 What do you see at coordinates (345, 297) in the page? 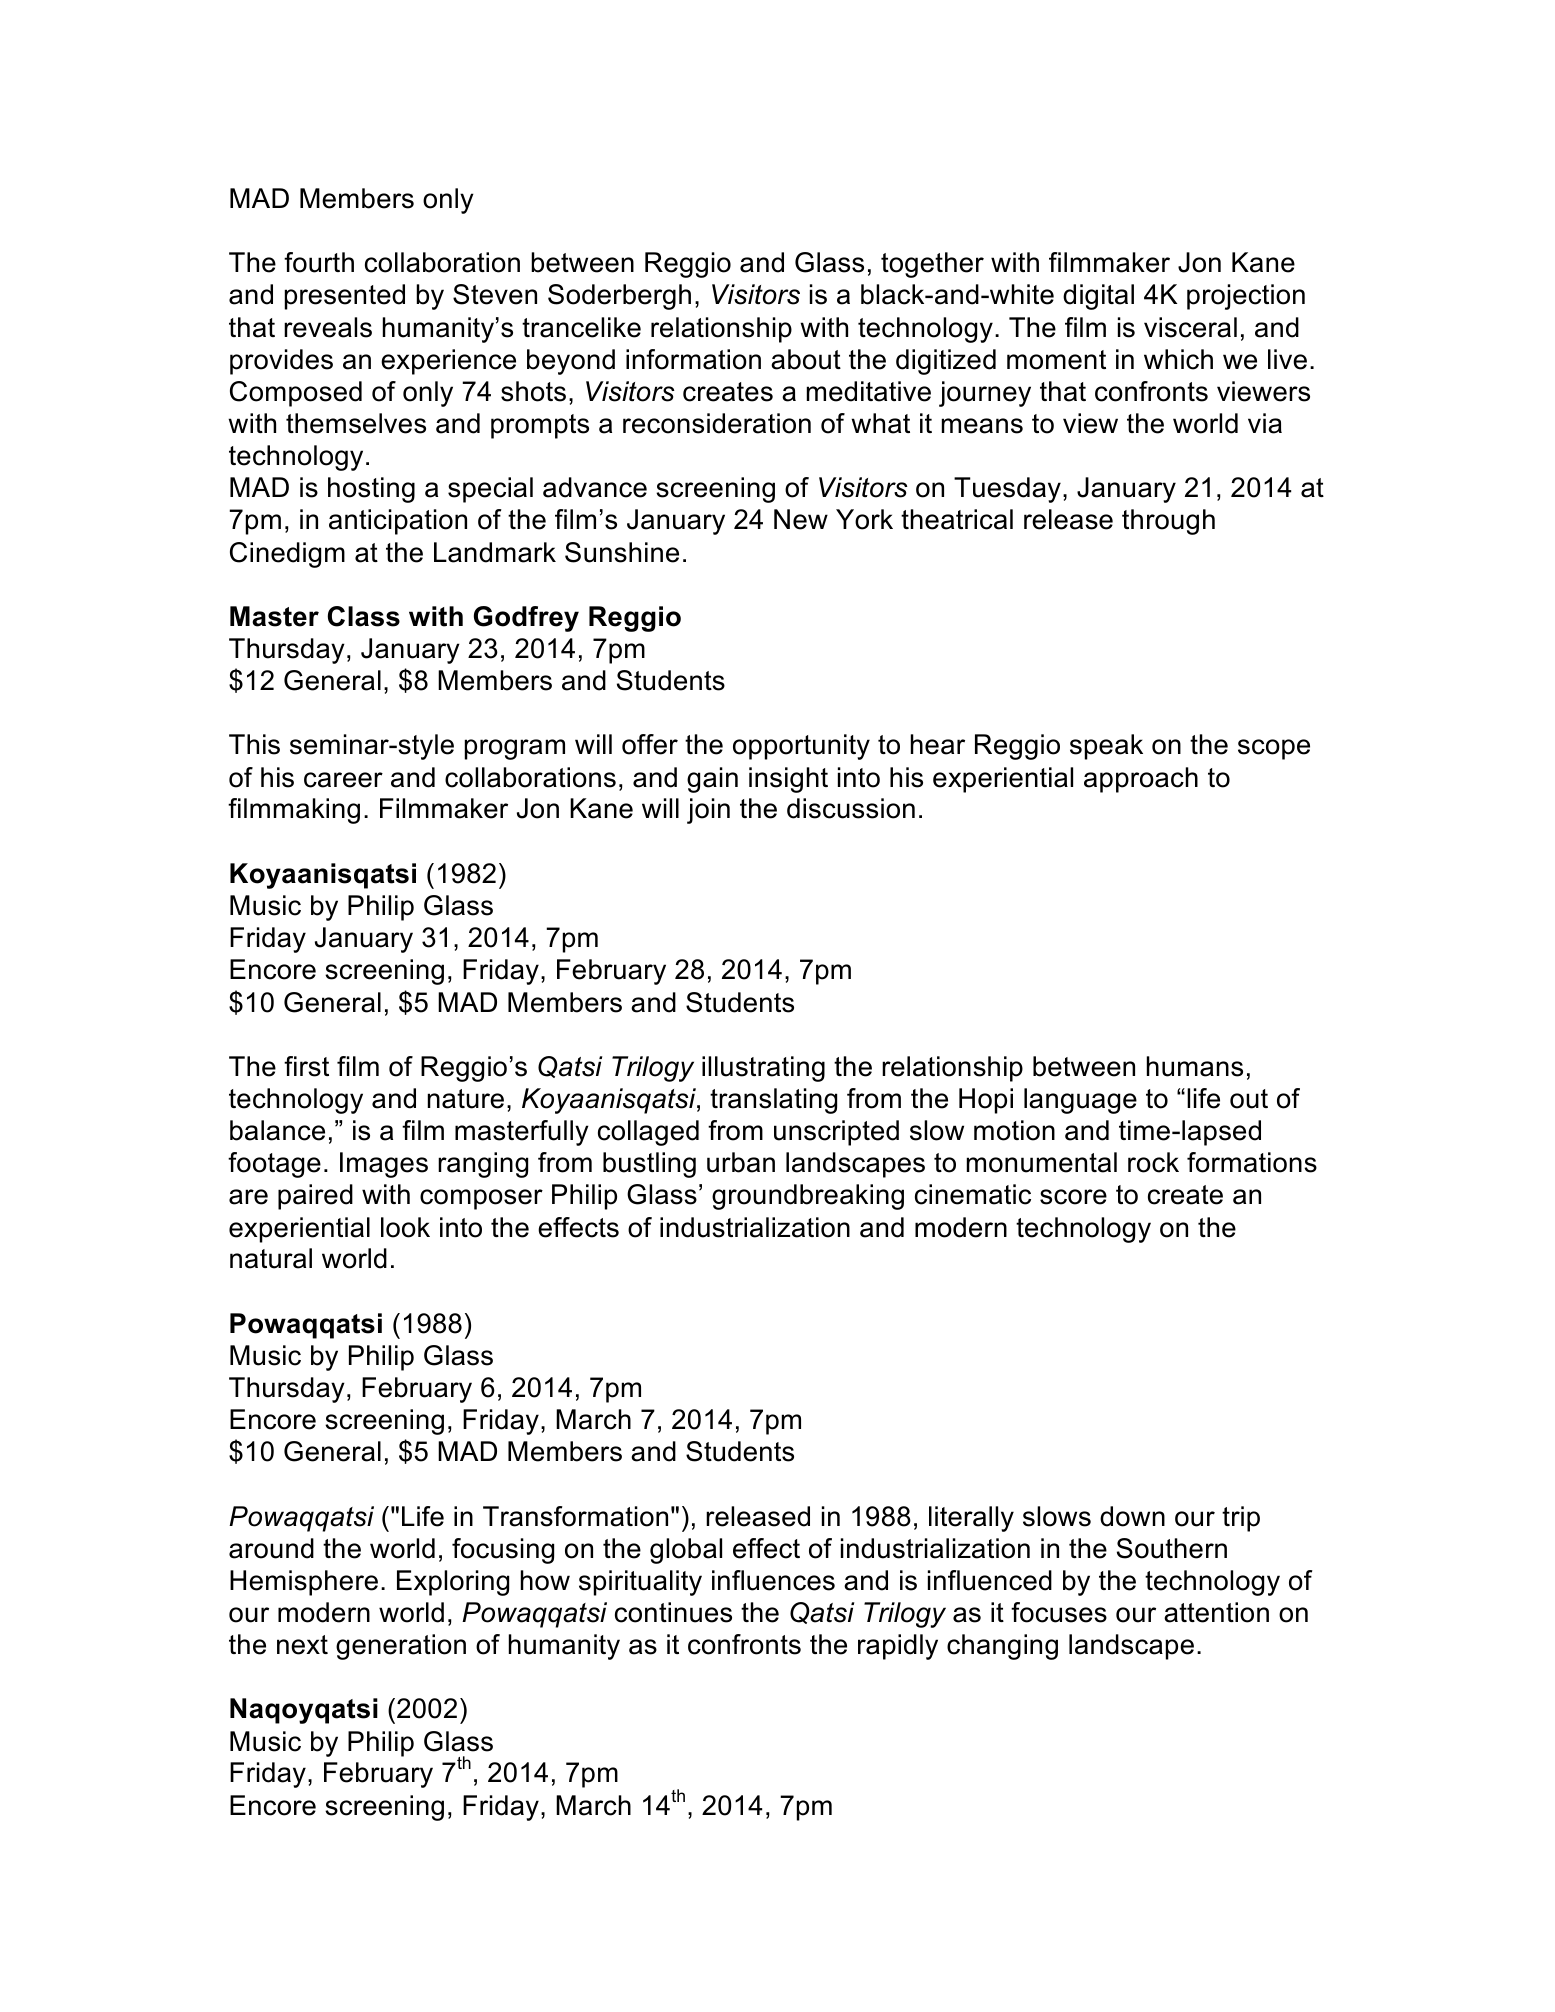
I see `presented` at bounding box center [345, 297].
